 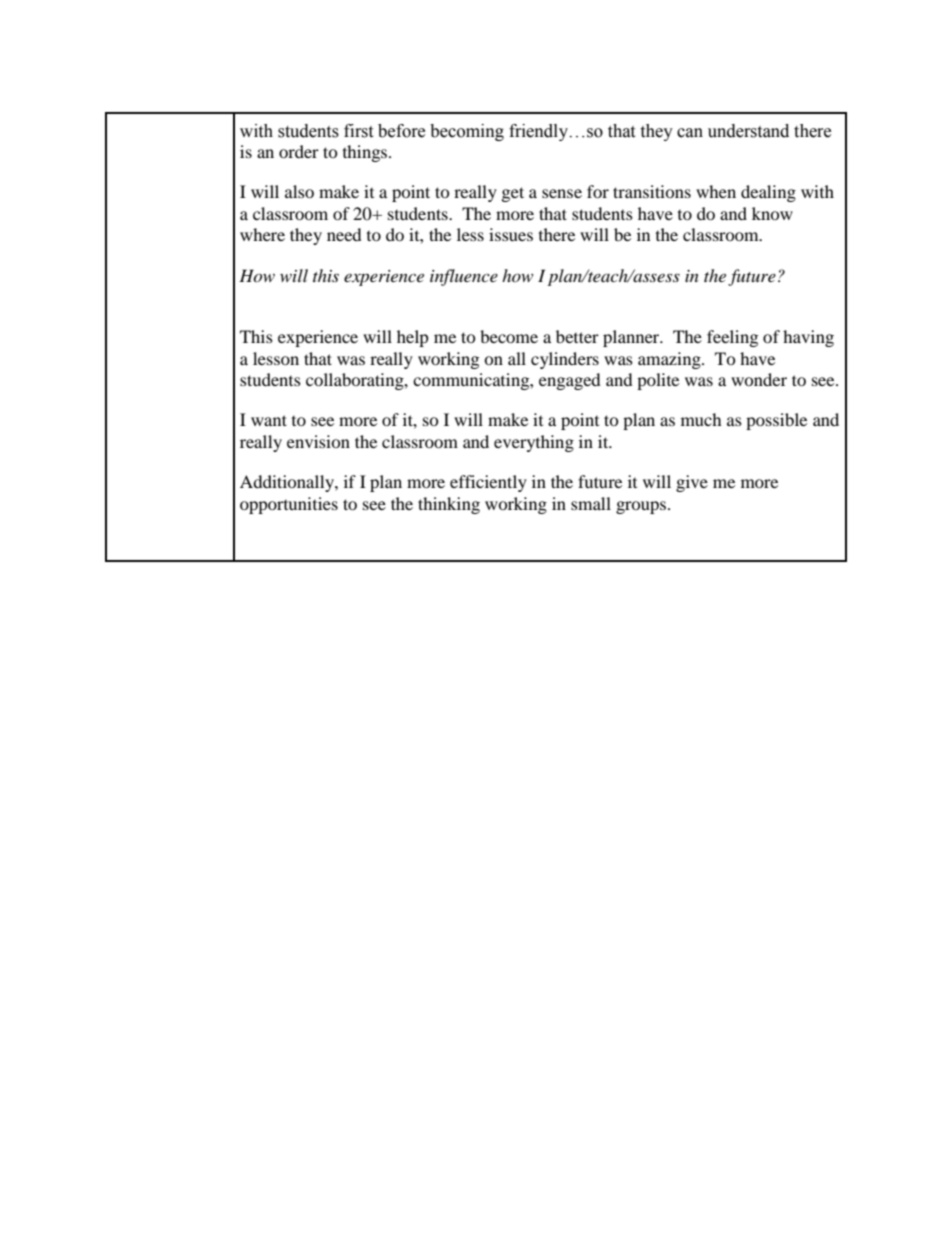 I want to click on feeling, so click(x=732, y=338).
